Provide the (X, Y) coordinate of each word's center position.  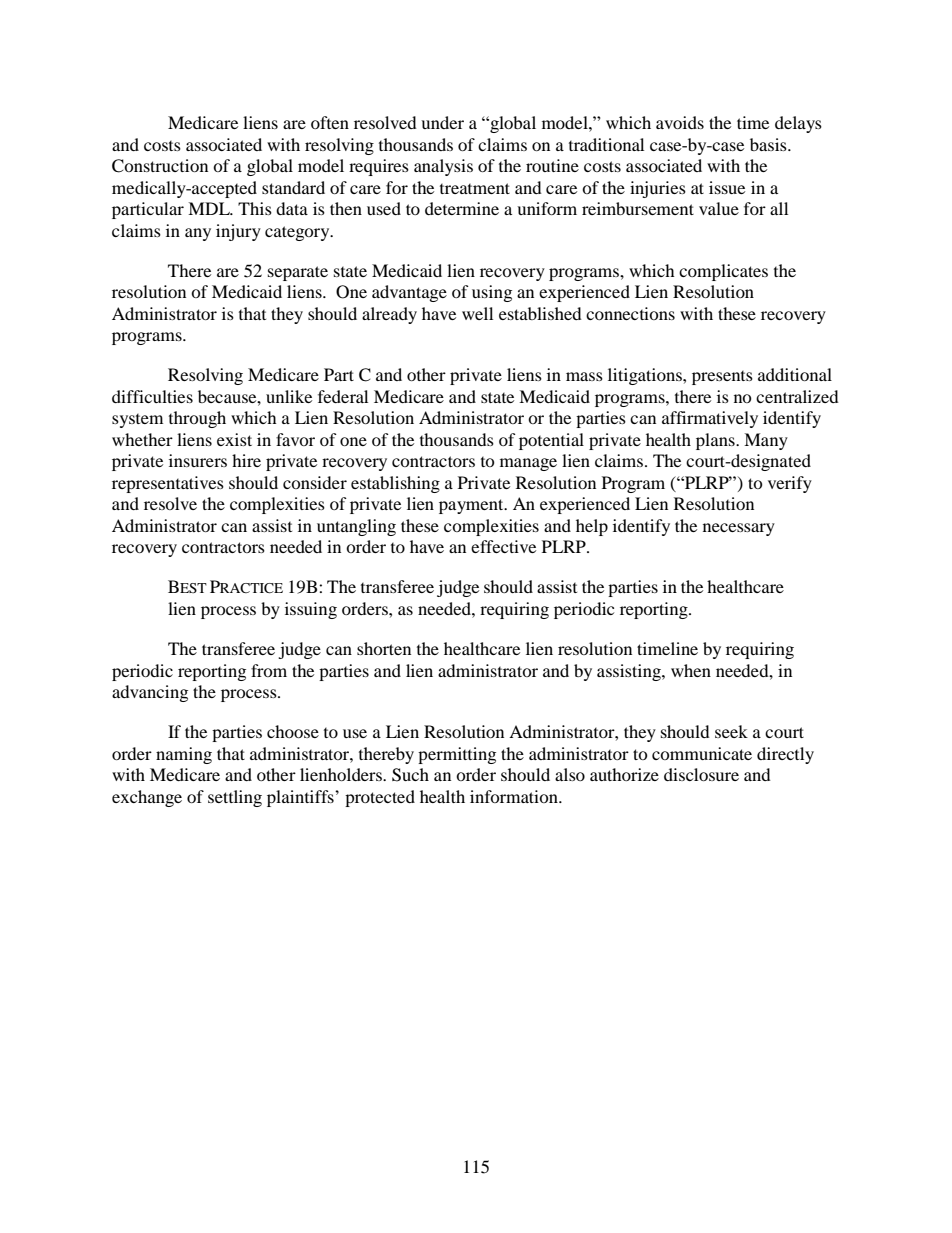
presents (722, 378)
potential (551, 441)
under (442, 122)
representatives (168, 484)
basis (769, 144)
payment (472, 506)
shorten (384, 648)
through (197, 419)
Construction (160, 166)
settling (235, 798)
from (269, 670)
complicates (723, 272)
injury (238, 232)
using (492, 293)
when (691, 670)
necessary (739, 529)
